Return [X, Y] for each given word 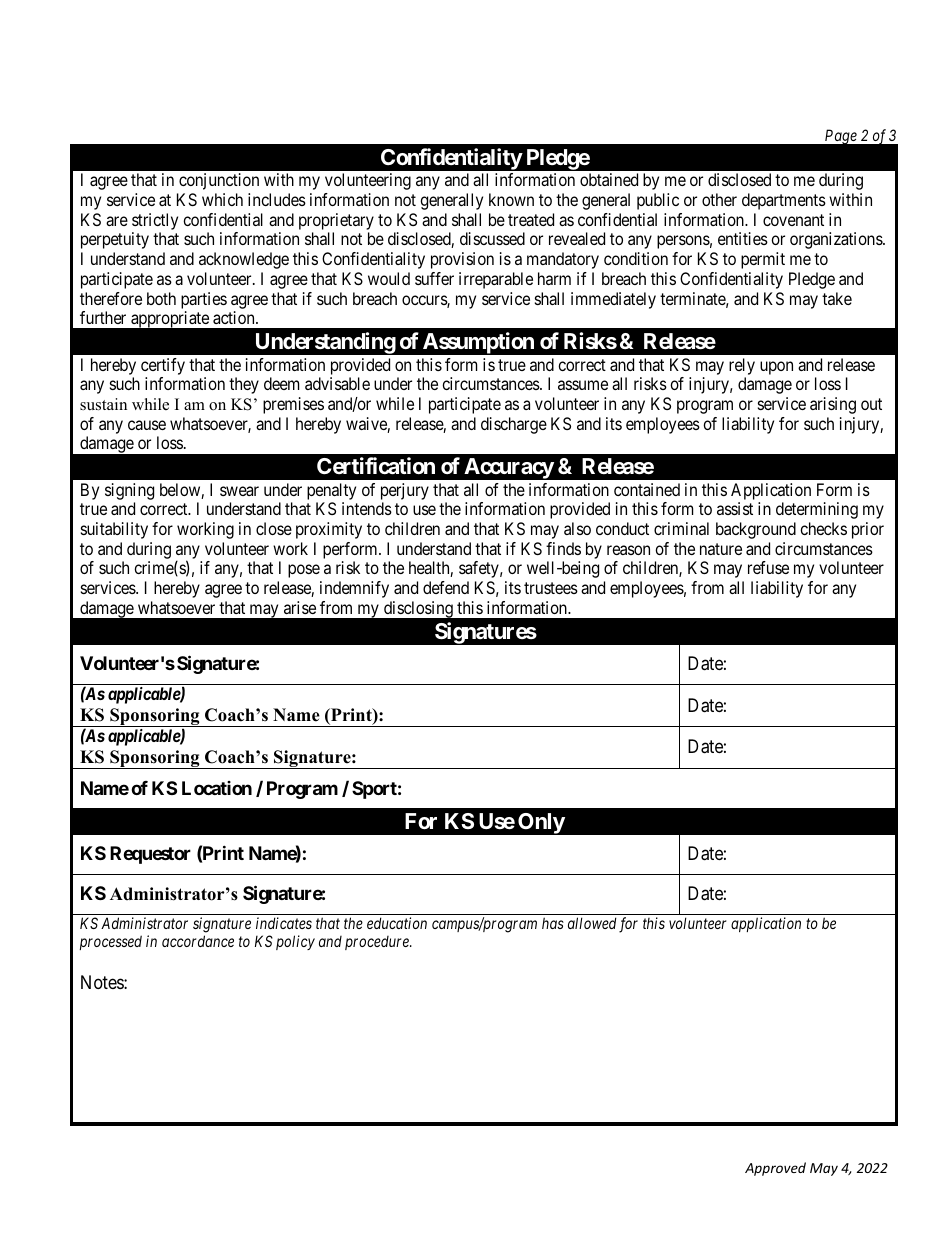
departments [784, 201]
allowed [592, 923]
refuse [768, 567]
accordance [198, 941]
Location [217, 788]
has [553, 923]
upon [776, 368]
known [511, 199]
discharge [514, 425]
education [397, 923]
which [222, 199]
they [244, 385]
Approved [775, 1169]
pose [304, 571]
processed [111, 942]
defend [446, 587]
